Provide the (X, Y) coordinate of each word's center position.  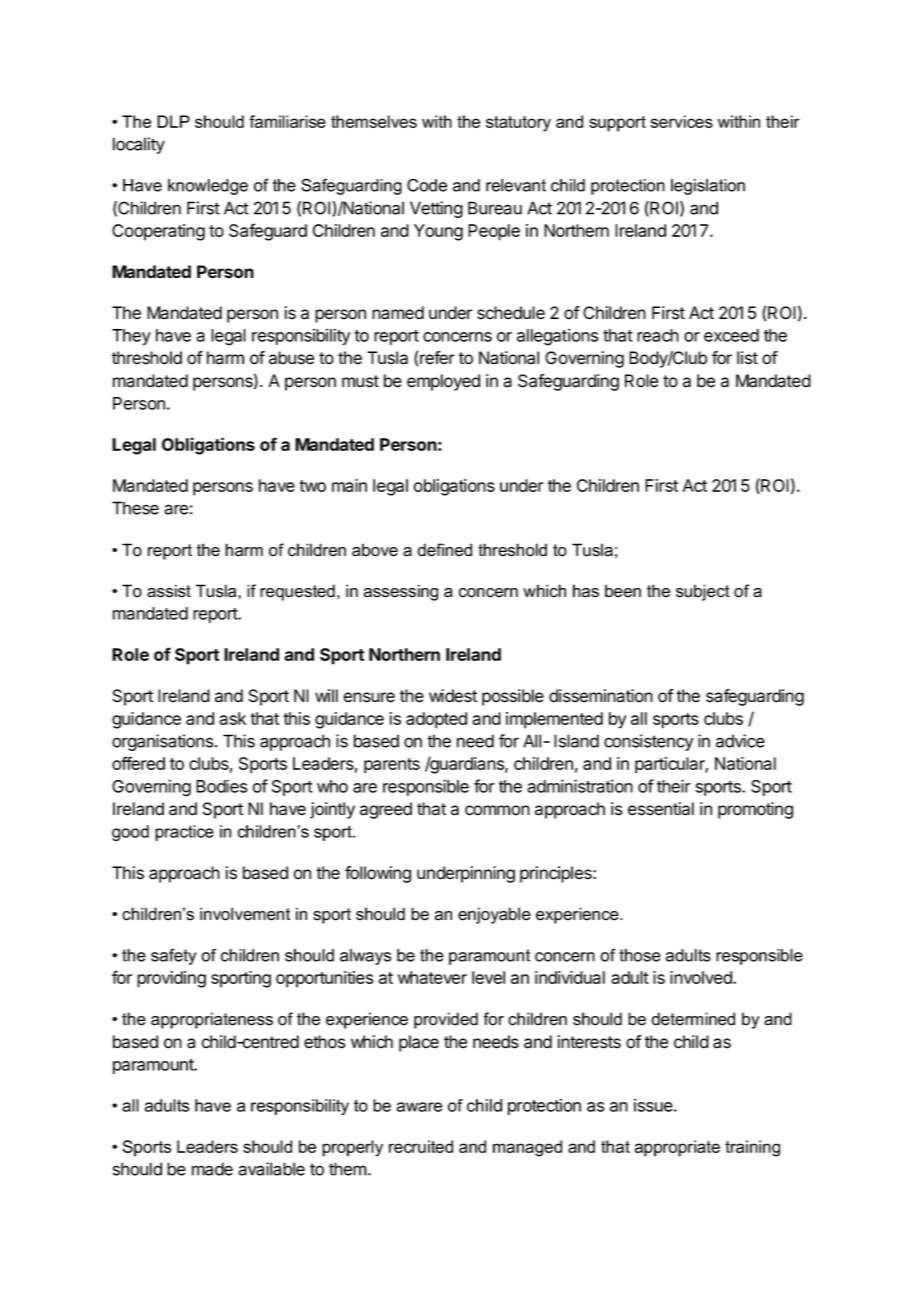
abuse (291, 358)
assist (169, 591)
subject (703, 592)
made (212, 1169)
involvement (245, 914)
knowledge (208, 187)
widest (453, 696)
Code (427, 185)
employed (443, 382)
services (682, 121)
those (640, 955)
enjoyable (494, 915)
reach (658, 335)
